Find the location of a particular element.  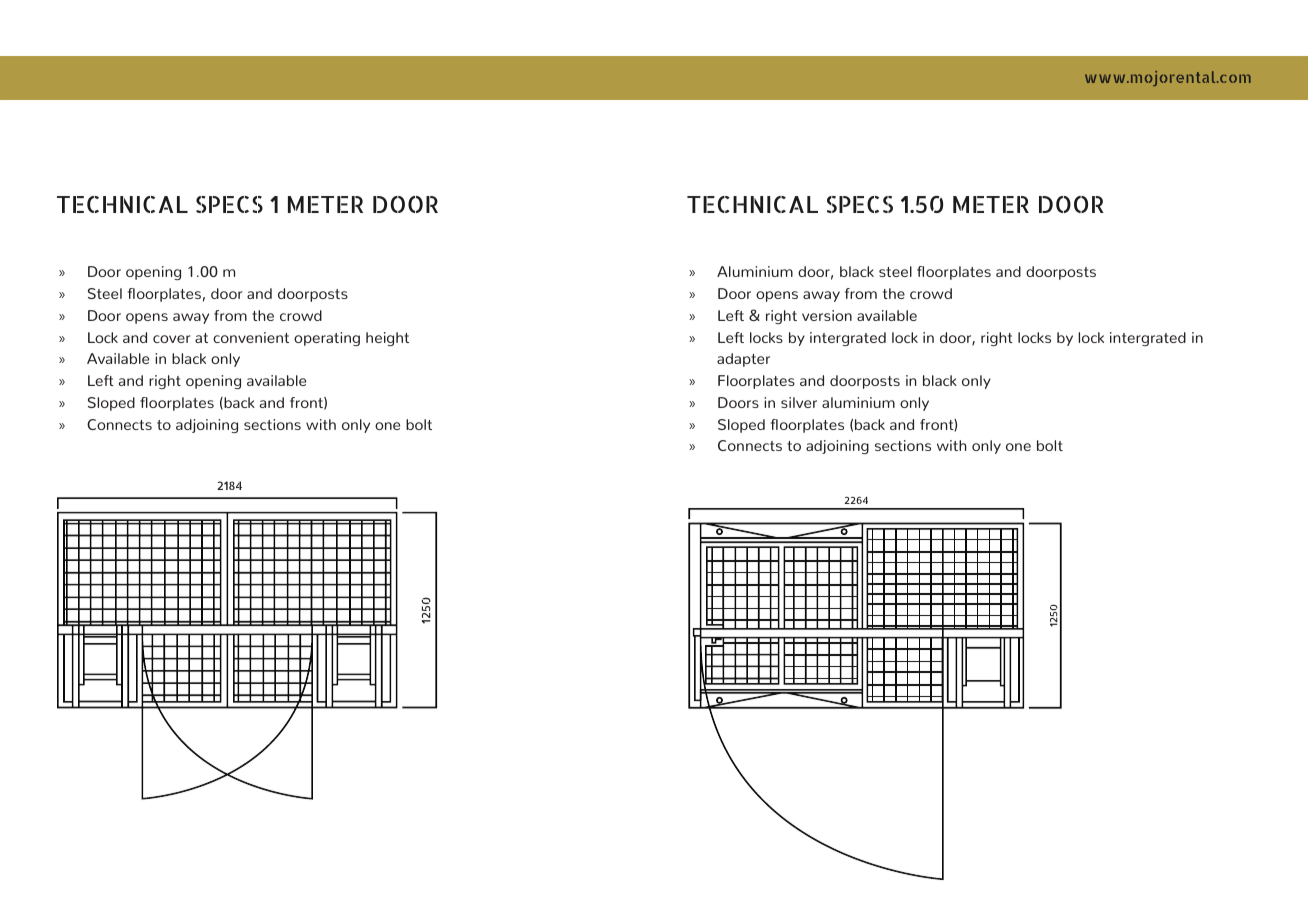

convenient is located at coordinates (251, 337).
